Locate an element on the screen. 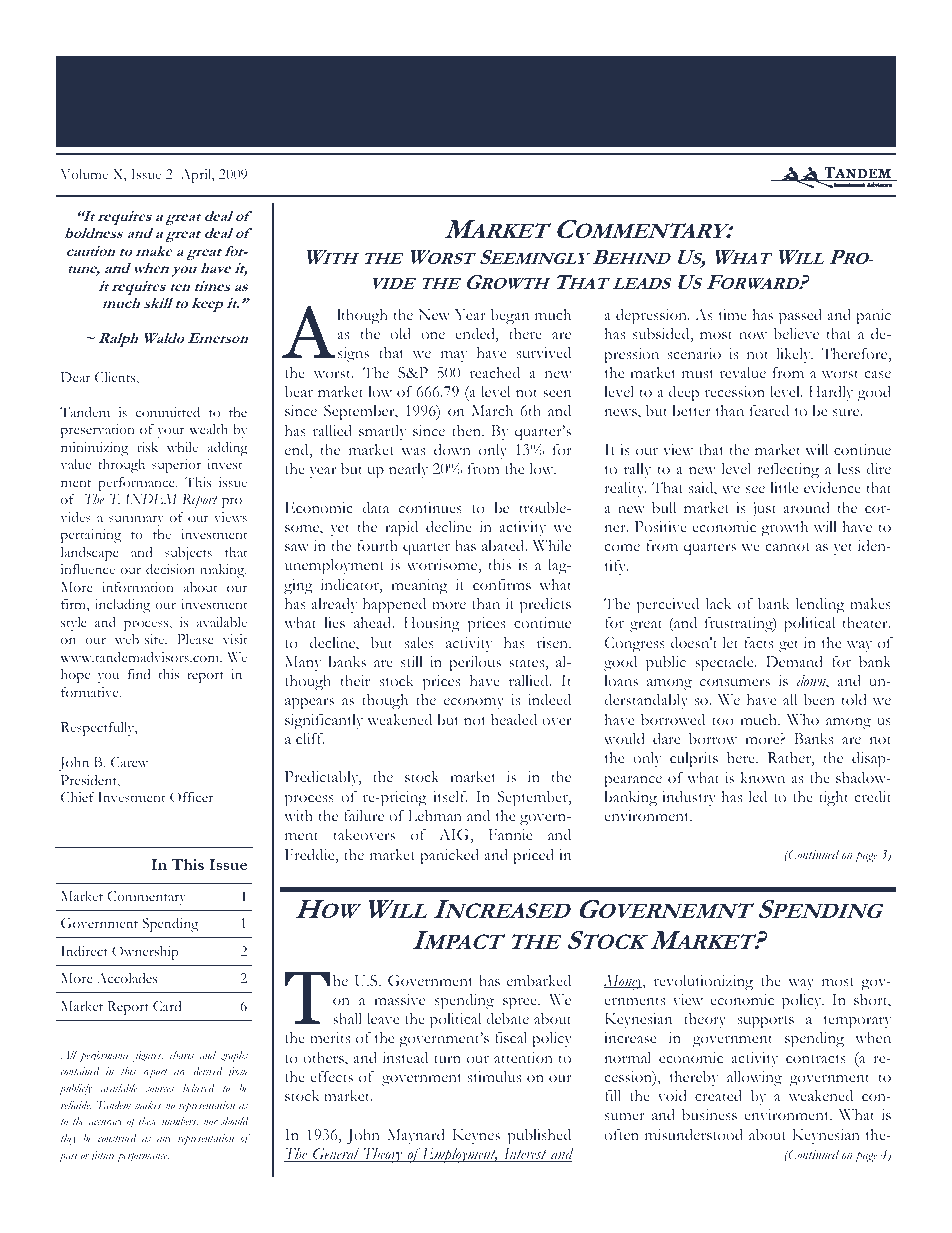 Image resolution: width=952 pixels, height=1233 pixels. numbers is located at coordinates (180, 1122).
